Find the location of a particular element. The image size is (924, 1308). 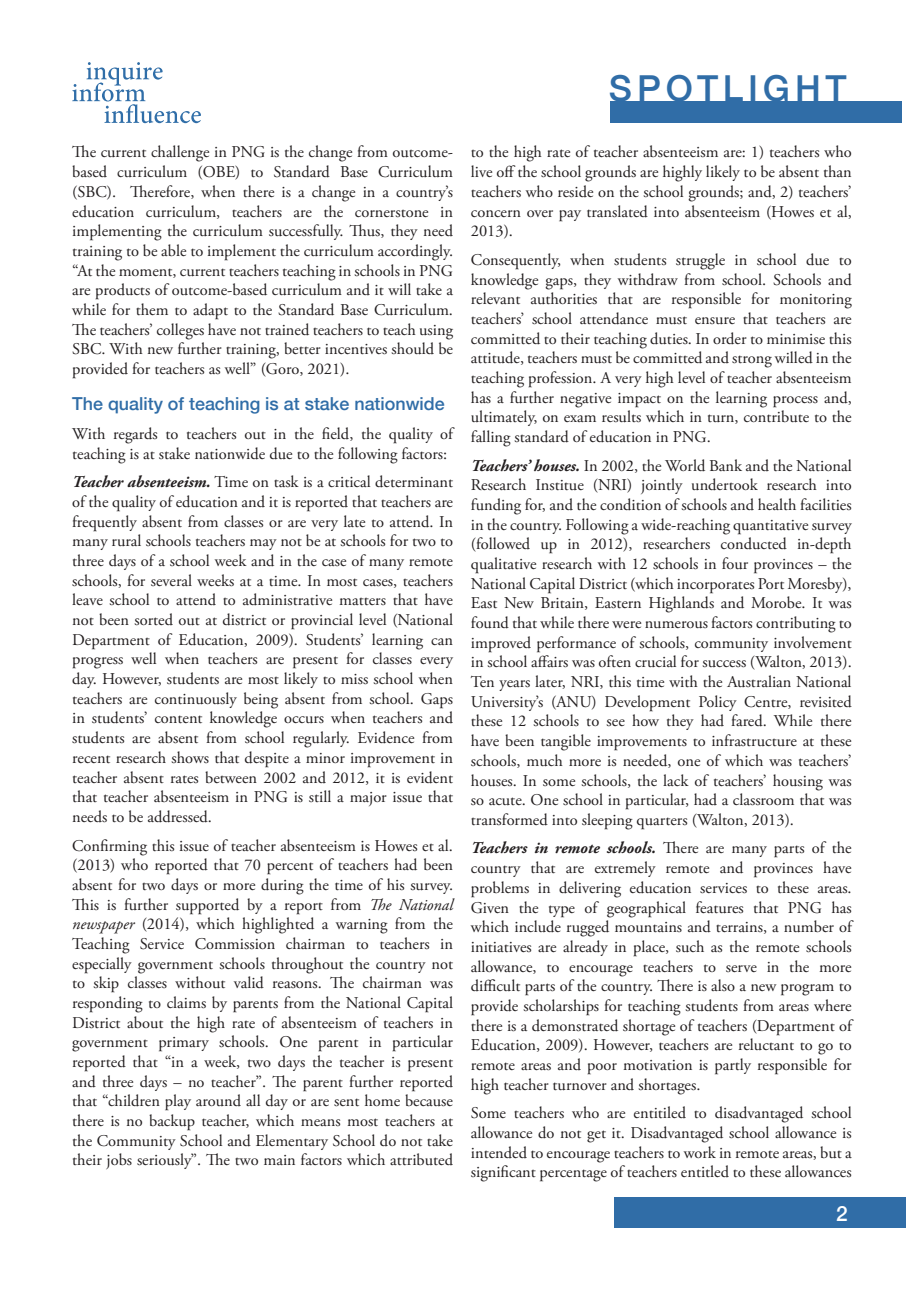

backup is located at coordinates (172, 1122).
